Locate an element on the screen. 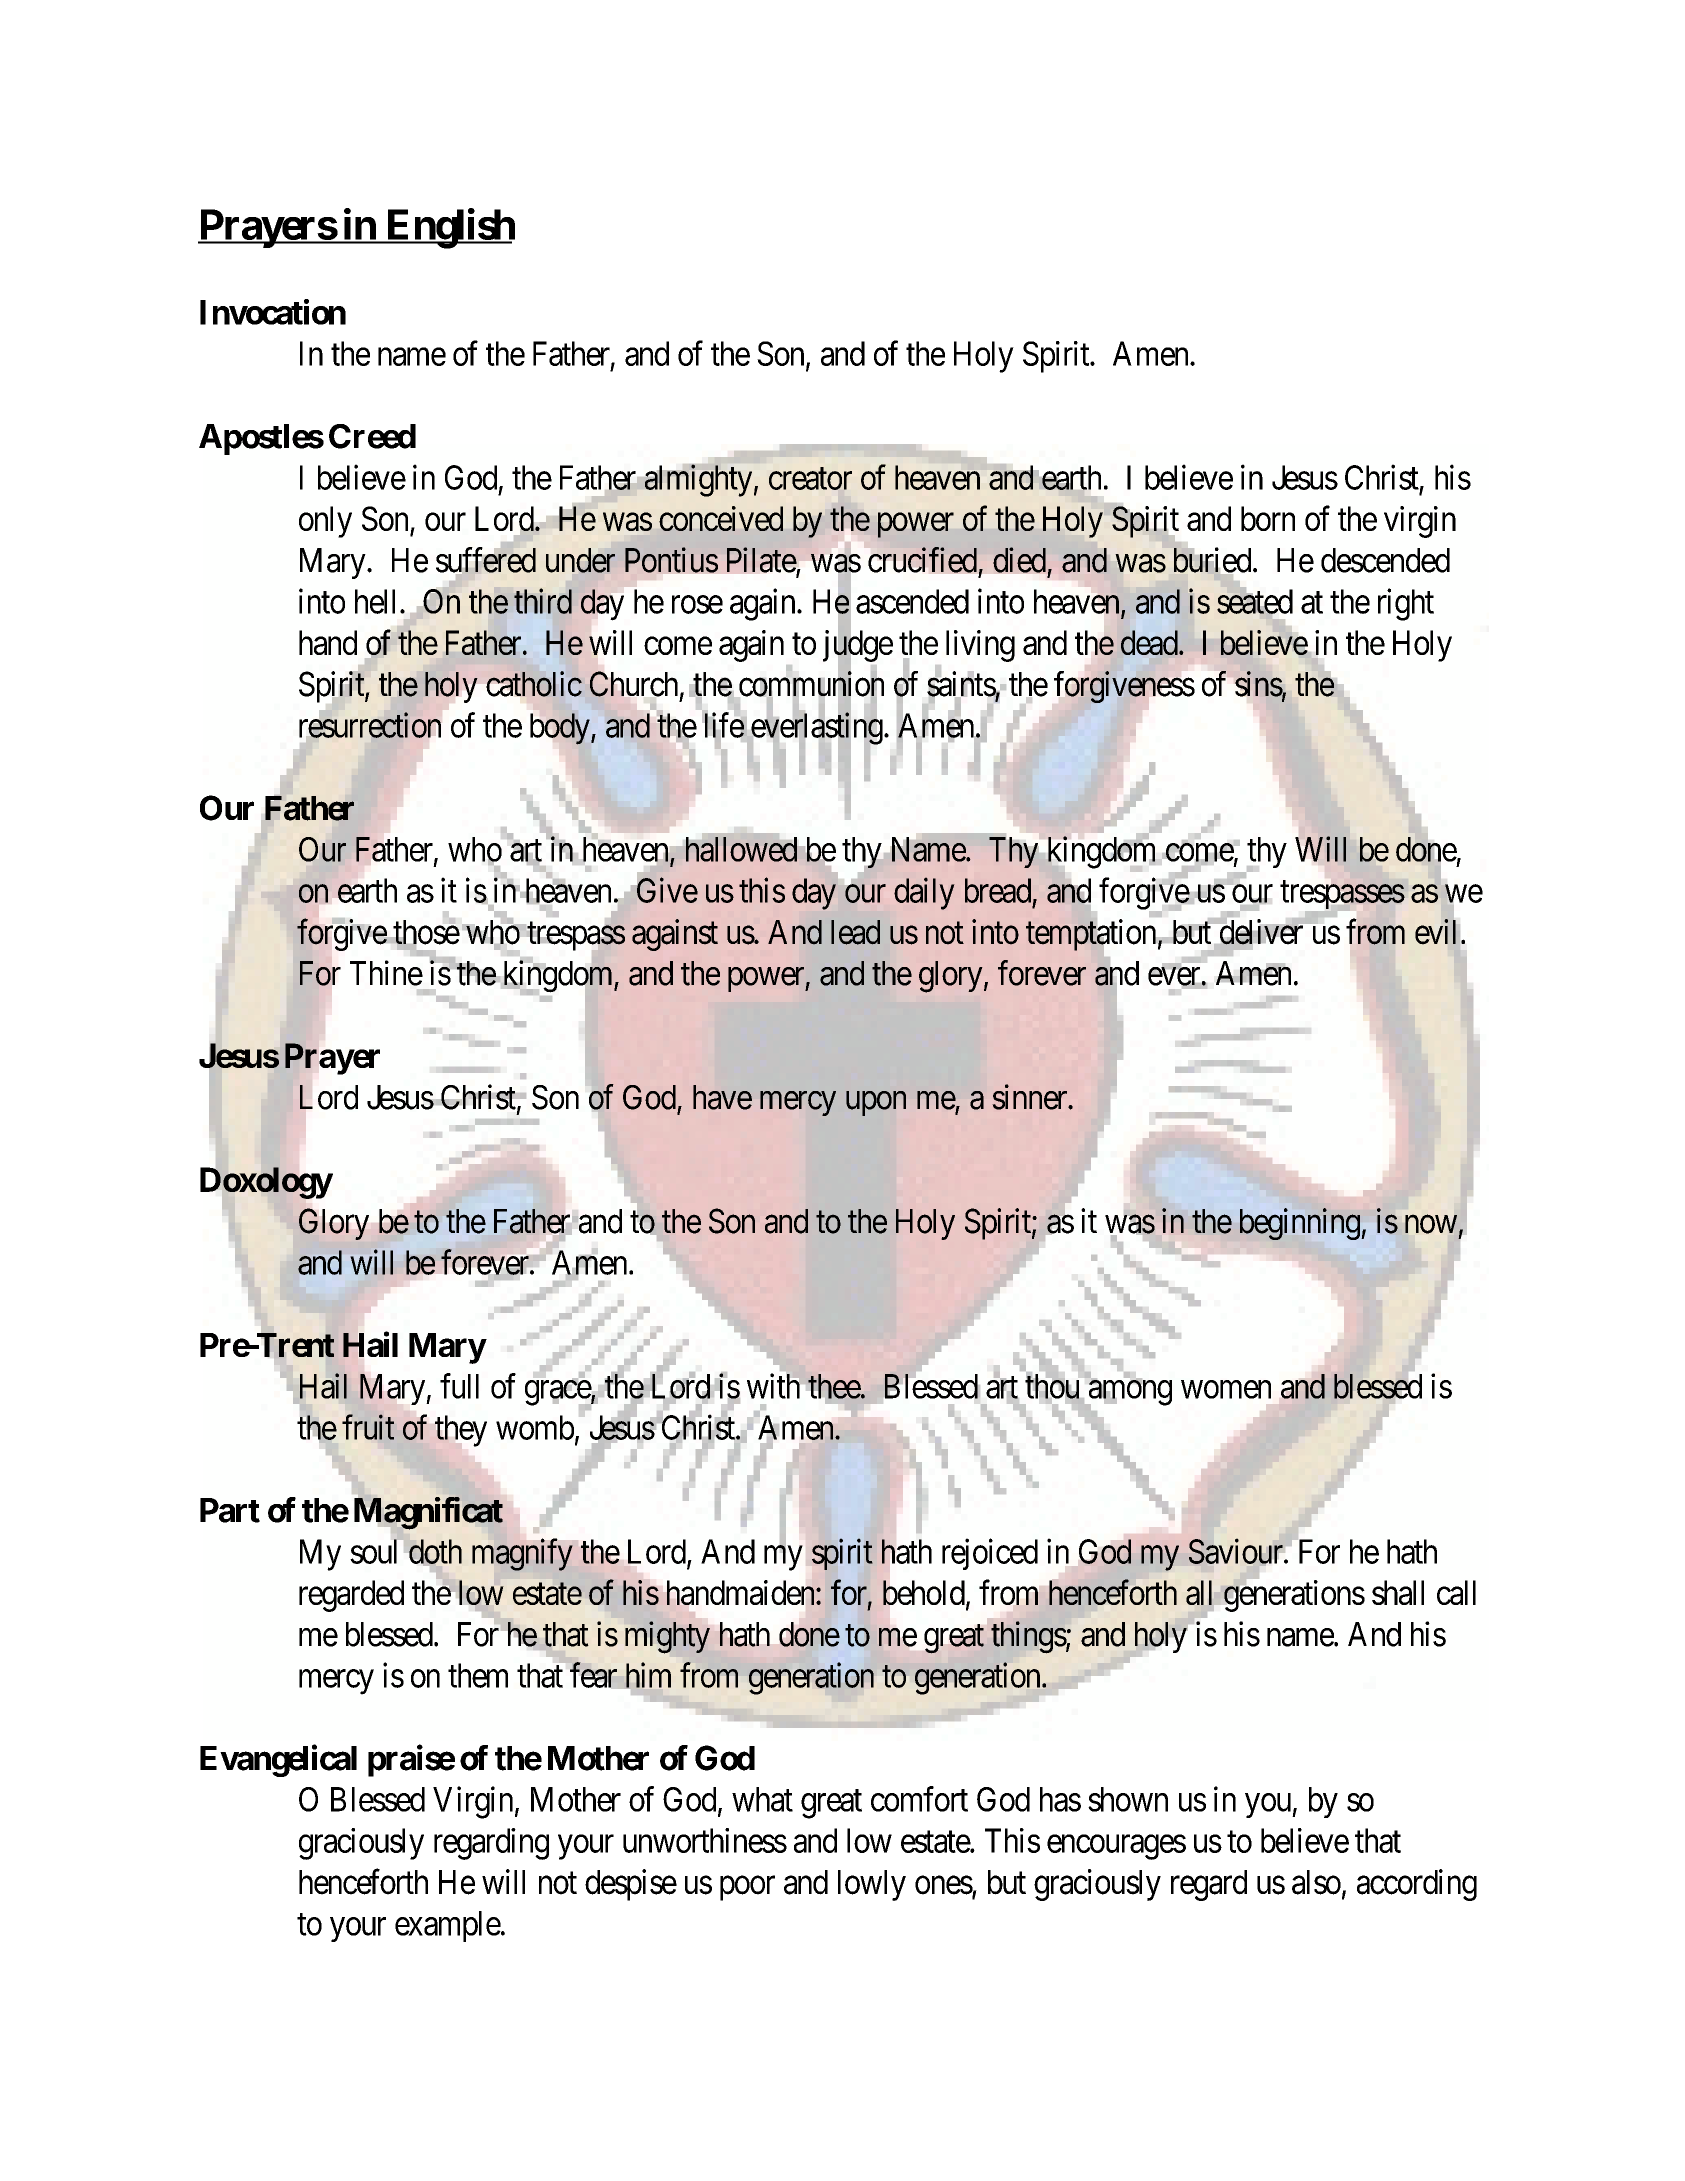  creator is located at coordinates (810, 479).
